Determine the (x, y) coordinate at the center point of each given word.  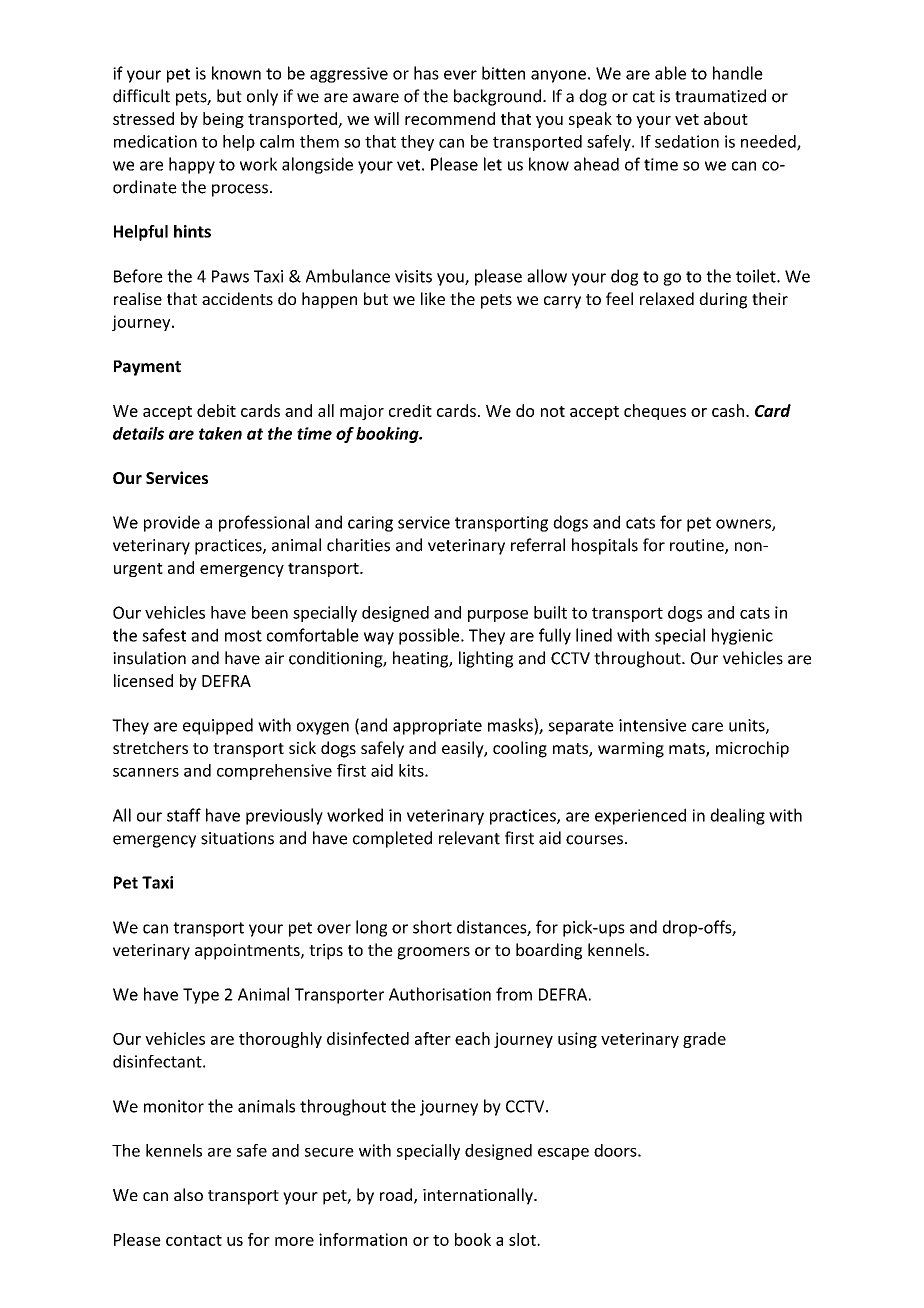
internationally (479, 1196)
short (432, 927)
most (243, 636)
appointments (248, 952)
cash (728, 410)
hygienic (742, 636)
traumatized (720, 96)
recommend (450, 118)
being (223, 120)
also (188, 1194)
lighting (486, 659)
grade (704, 1040)
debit (216, 410)
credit (410, 410)
